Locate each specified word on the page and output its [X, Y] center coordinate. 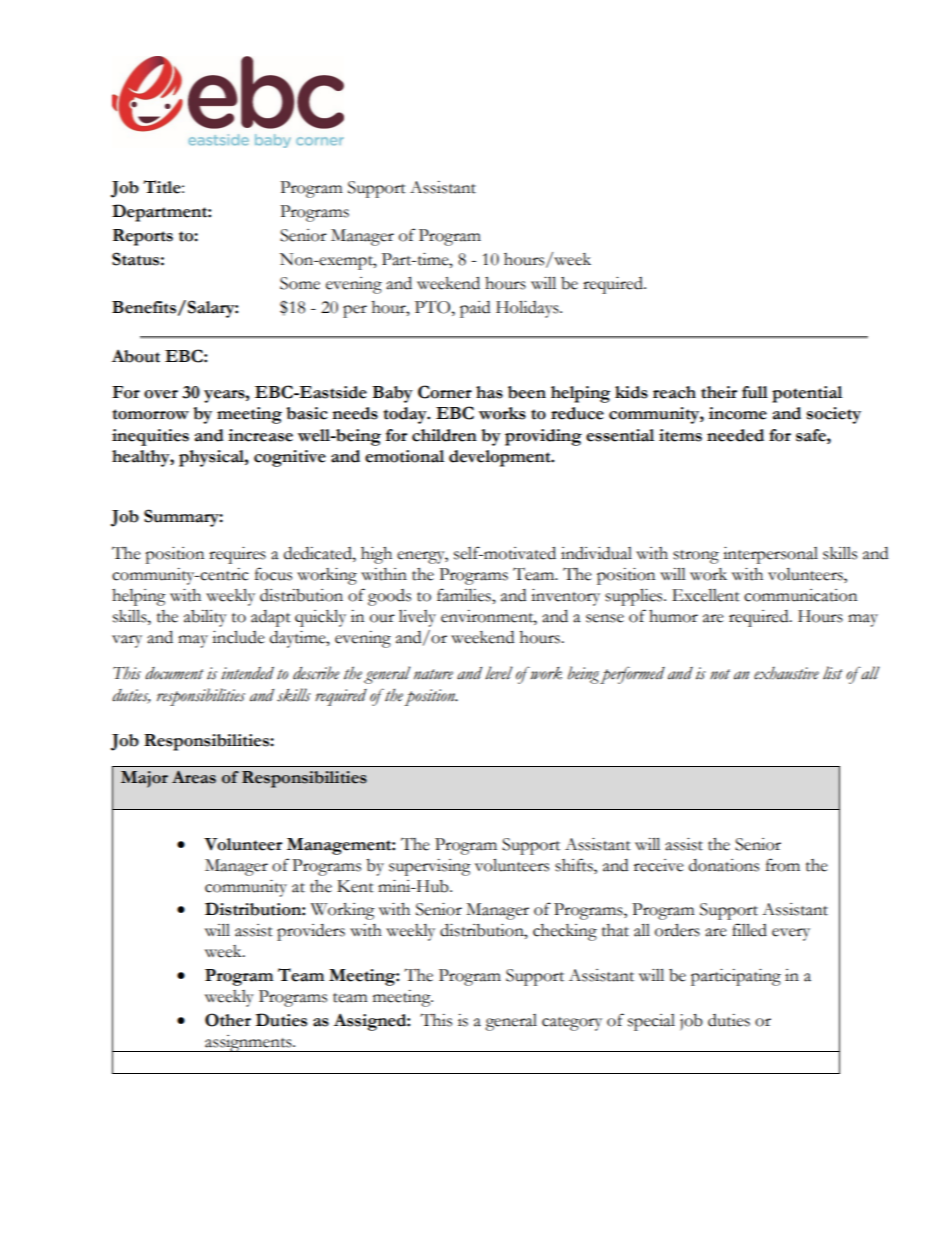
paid [475, 309]
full [755, 392]
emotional [404, 456]
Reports [143, 237]
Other [228, 1020]
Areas [194, 777]
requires [237, 555]
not [720, 674]
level [499, 673]
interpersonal [770, 555]
